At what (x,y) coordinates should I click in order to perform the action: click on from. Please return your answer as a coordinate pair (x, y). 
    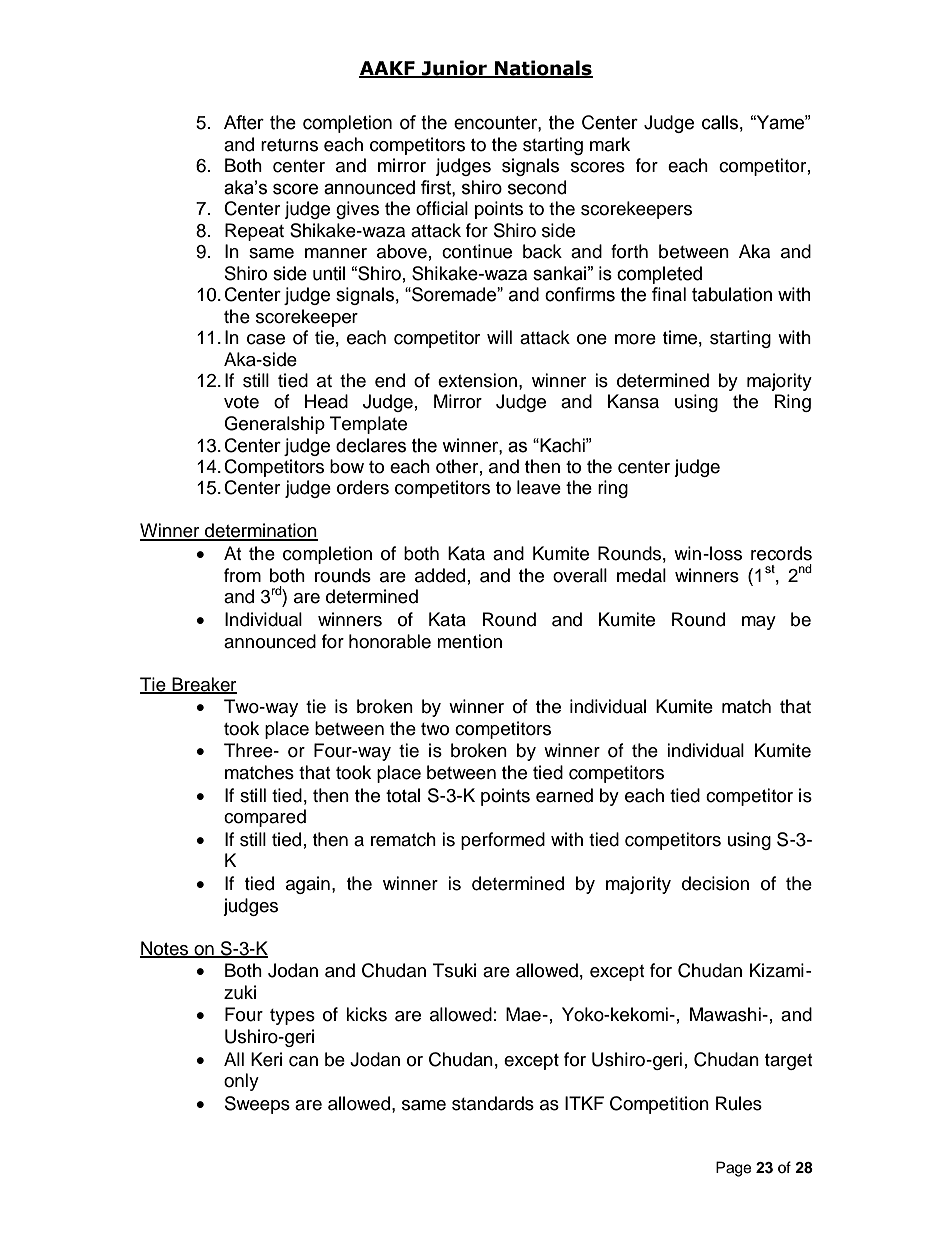
    Looking at the image, I should click on (242, 575).
